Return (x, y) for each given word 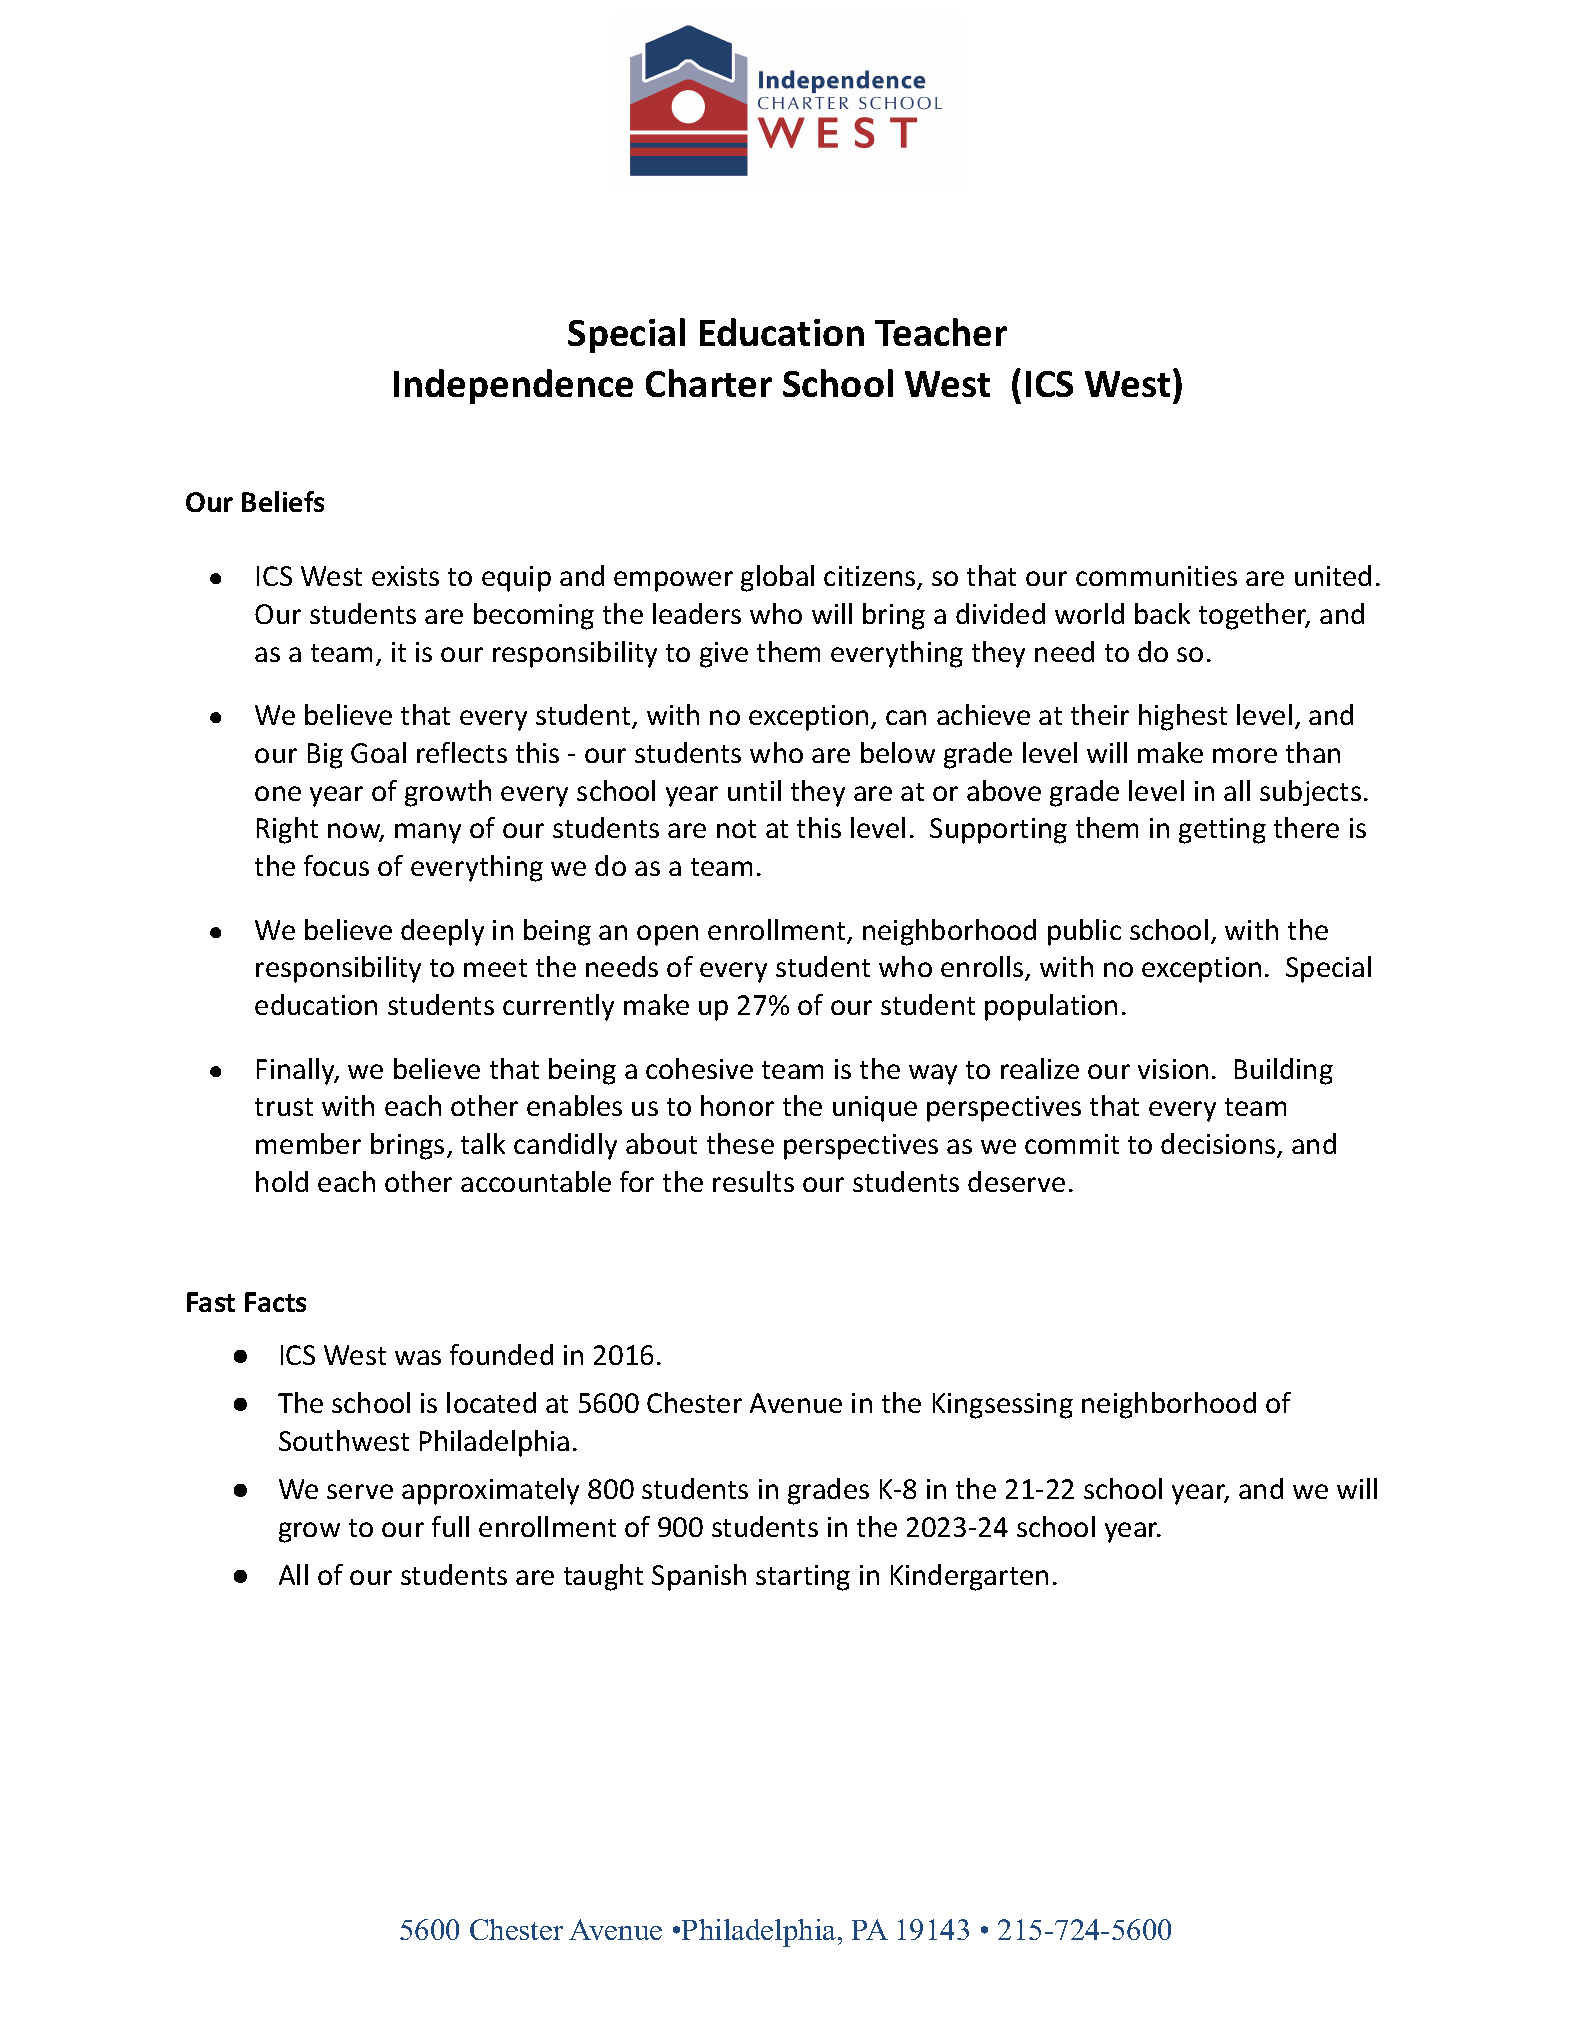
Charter (709, 383)
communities (1156, 576)
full (450, 1526)
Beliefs (283, 501)
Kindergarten (969, 1577)
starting (803, 1578)
